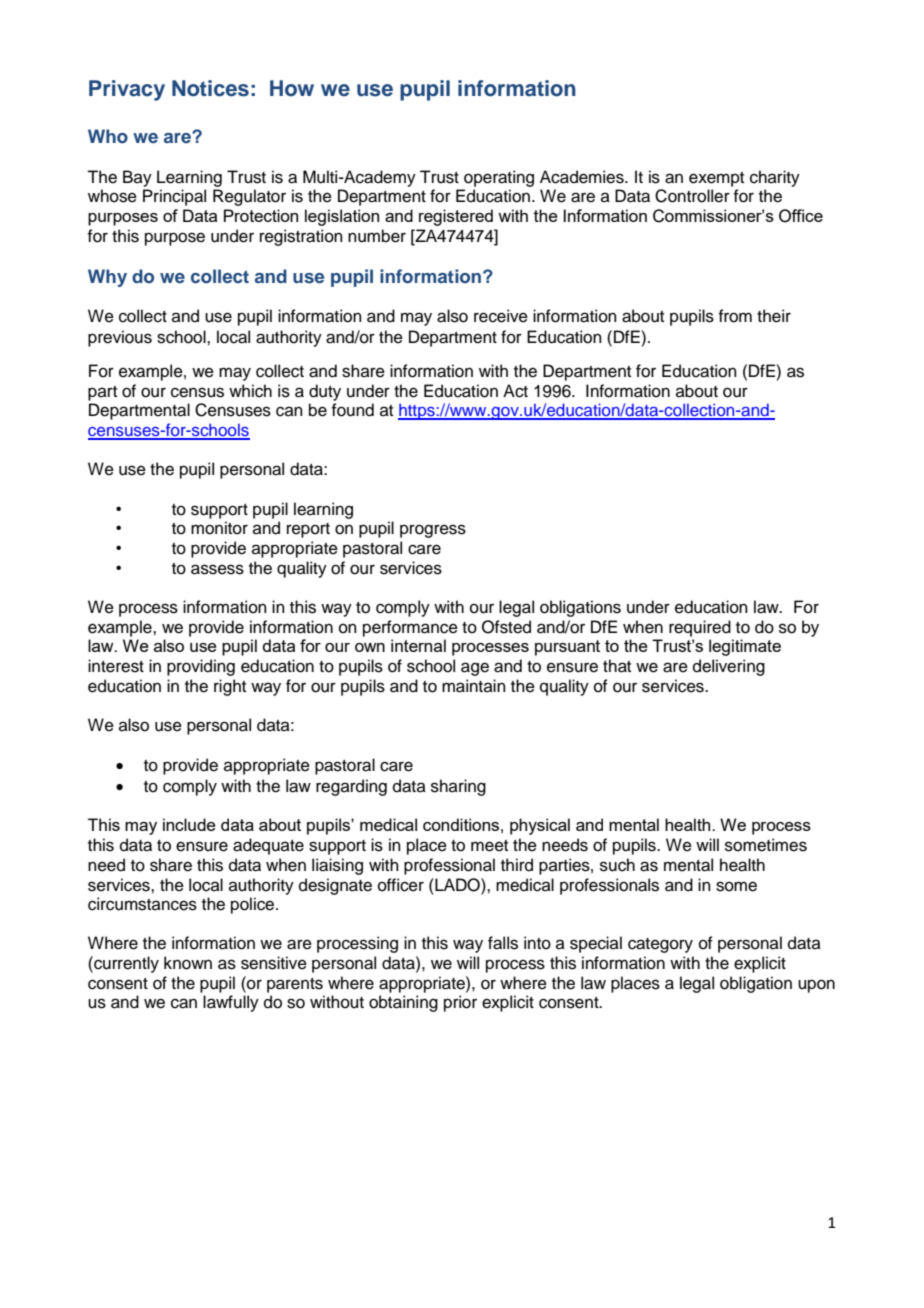 The width and height of the screenshot is (924, 1308). What do you see at coordinates (250, 391) in the screenshot?
I see `which` at bounding box center [250, 391].
